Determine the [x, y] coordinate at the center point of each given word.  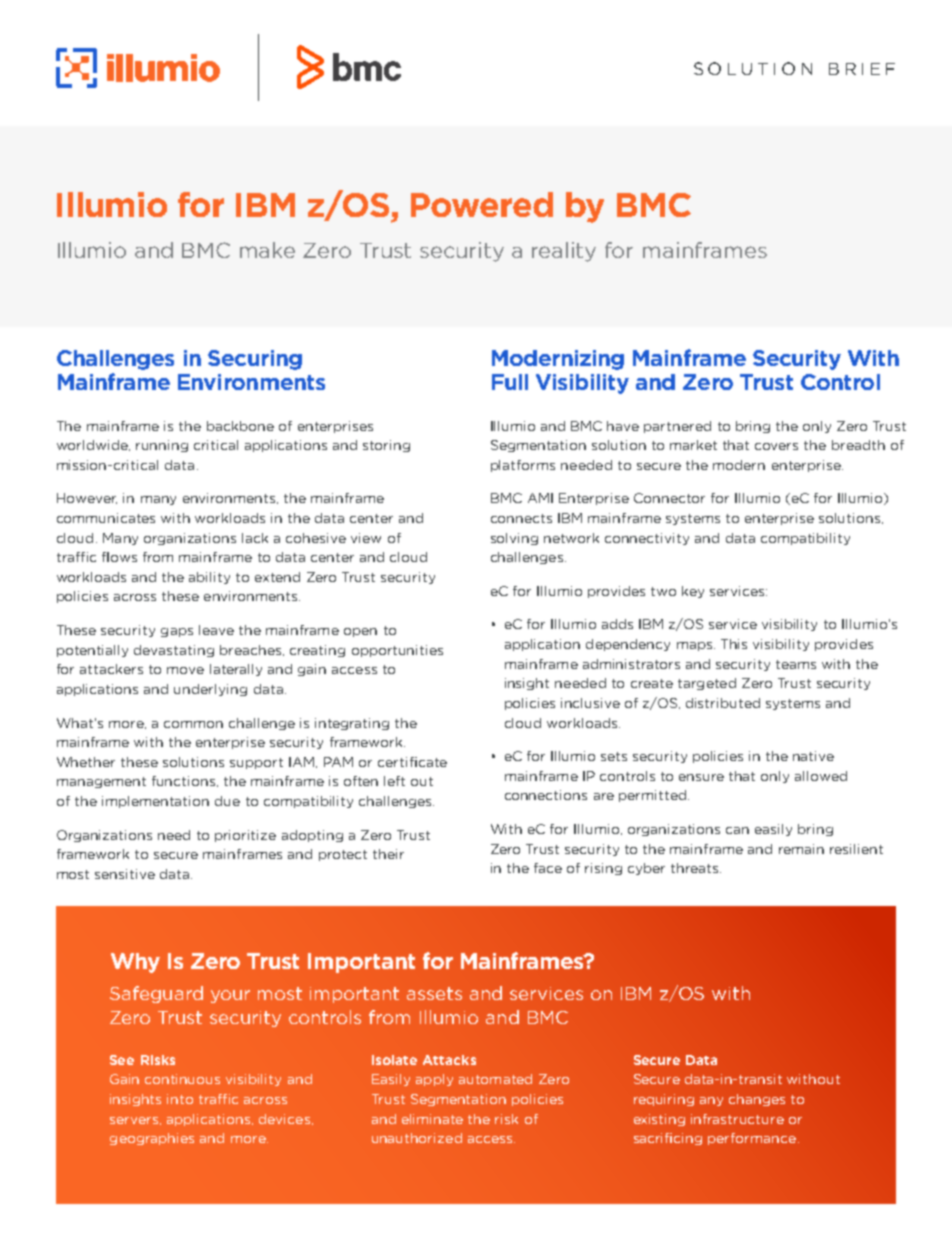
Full [510, 382]
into [180, 1099]
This [734, 644]
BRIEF [862, 69]
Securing [255, 360]
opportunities [397, 651]
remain [801, 849]
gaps [177, 632]
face [548, 868]
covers [776, 446]
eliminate [432, 1119]
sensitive [125, 874]
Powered [482, 204]
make [267, 250]
